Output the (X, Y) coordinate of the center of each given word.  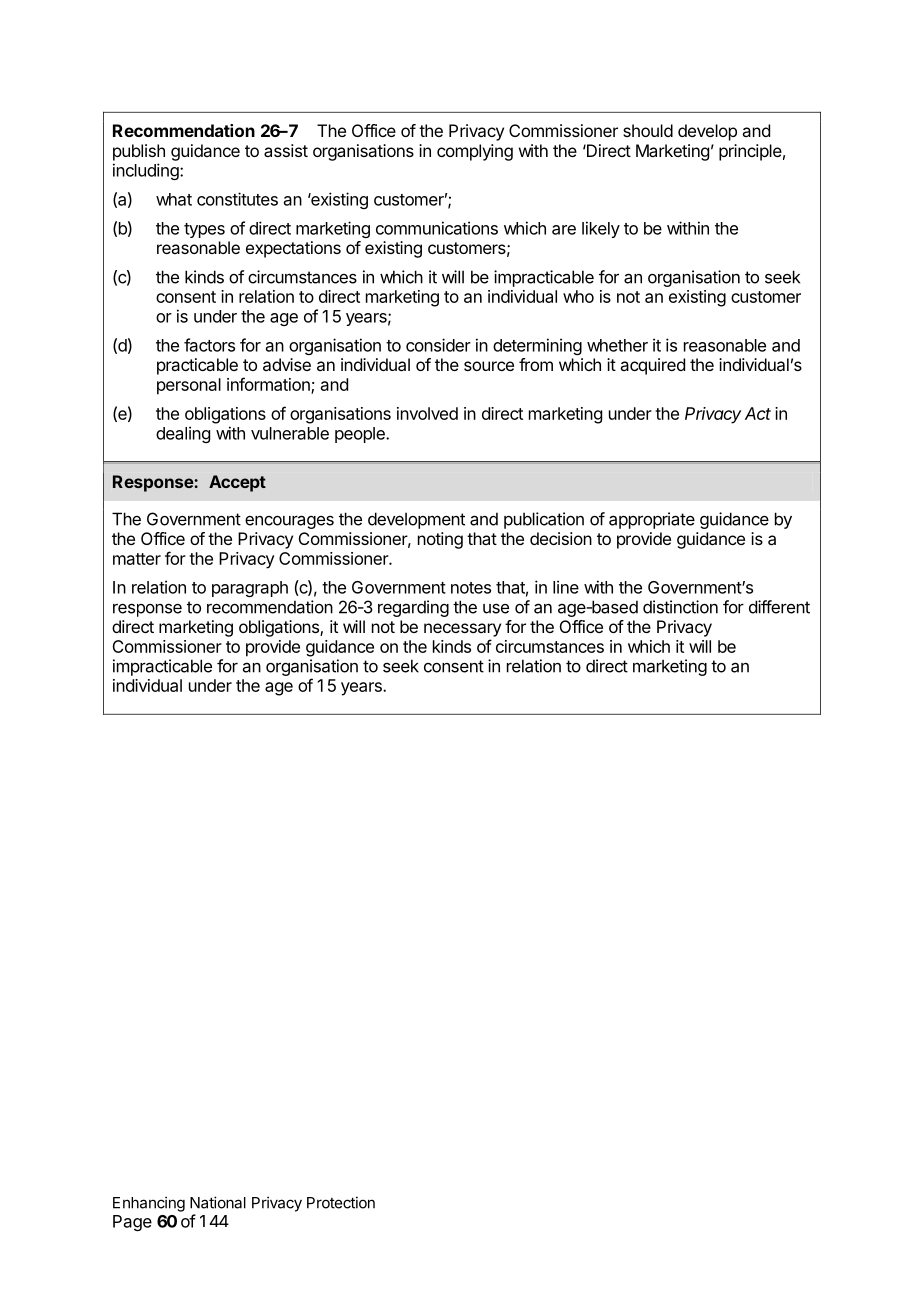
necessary (462, 630)
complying (475, 152)
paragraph (250, 589)
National (218, 1202)
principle (750, 152)
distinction (680, 607)
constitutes (237, 199)
